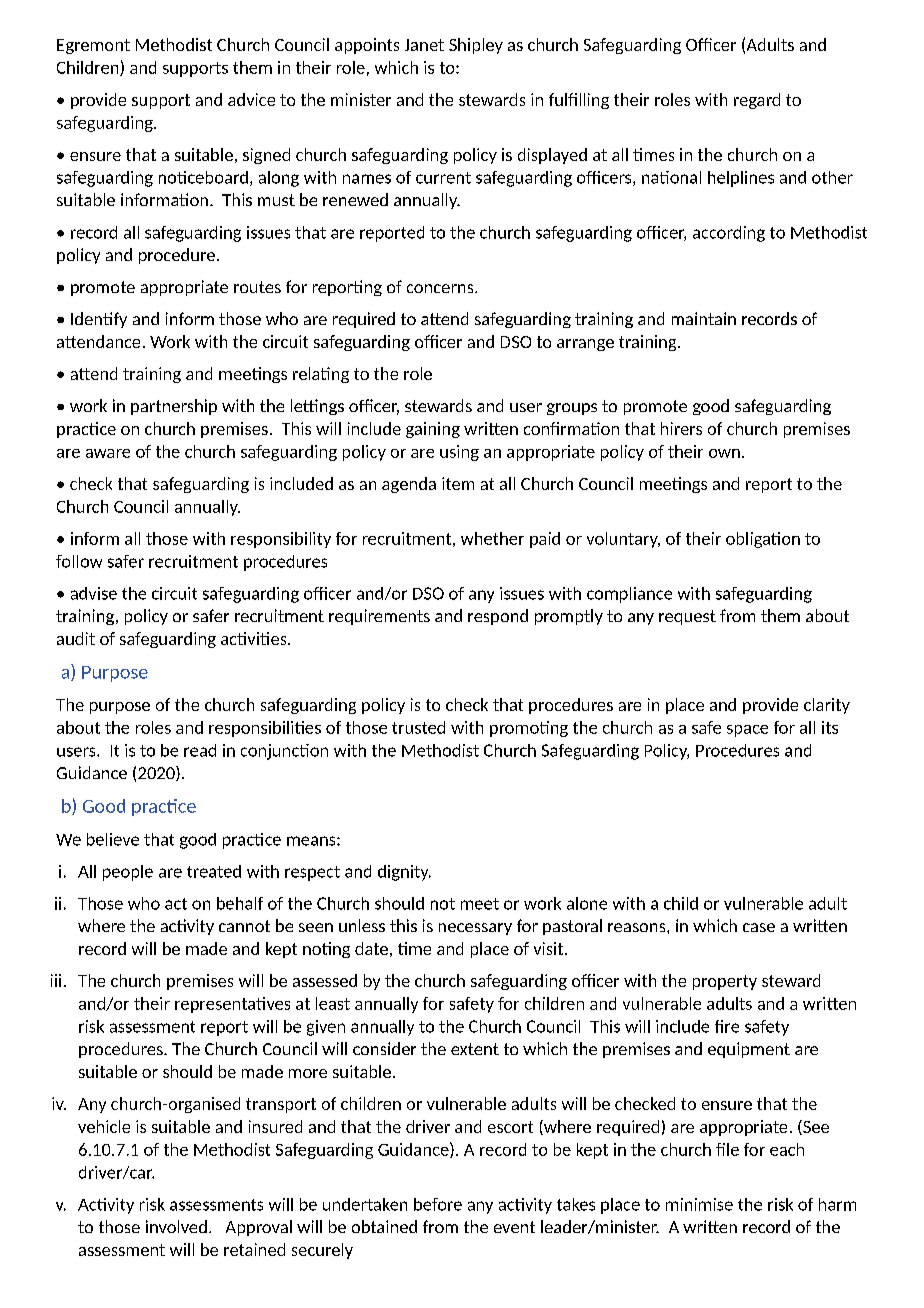 This screenshot has width=924, height=1308. Describe the element at coordinates (113, 839) in the screenshot. I see `believe` at that location.
